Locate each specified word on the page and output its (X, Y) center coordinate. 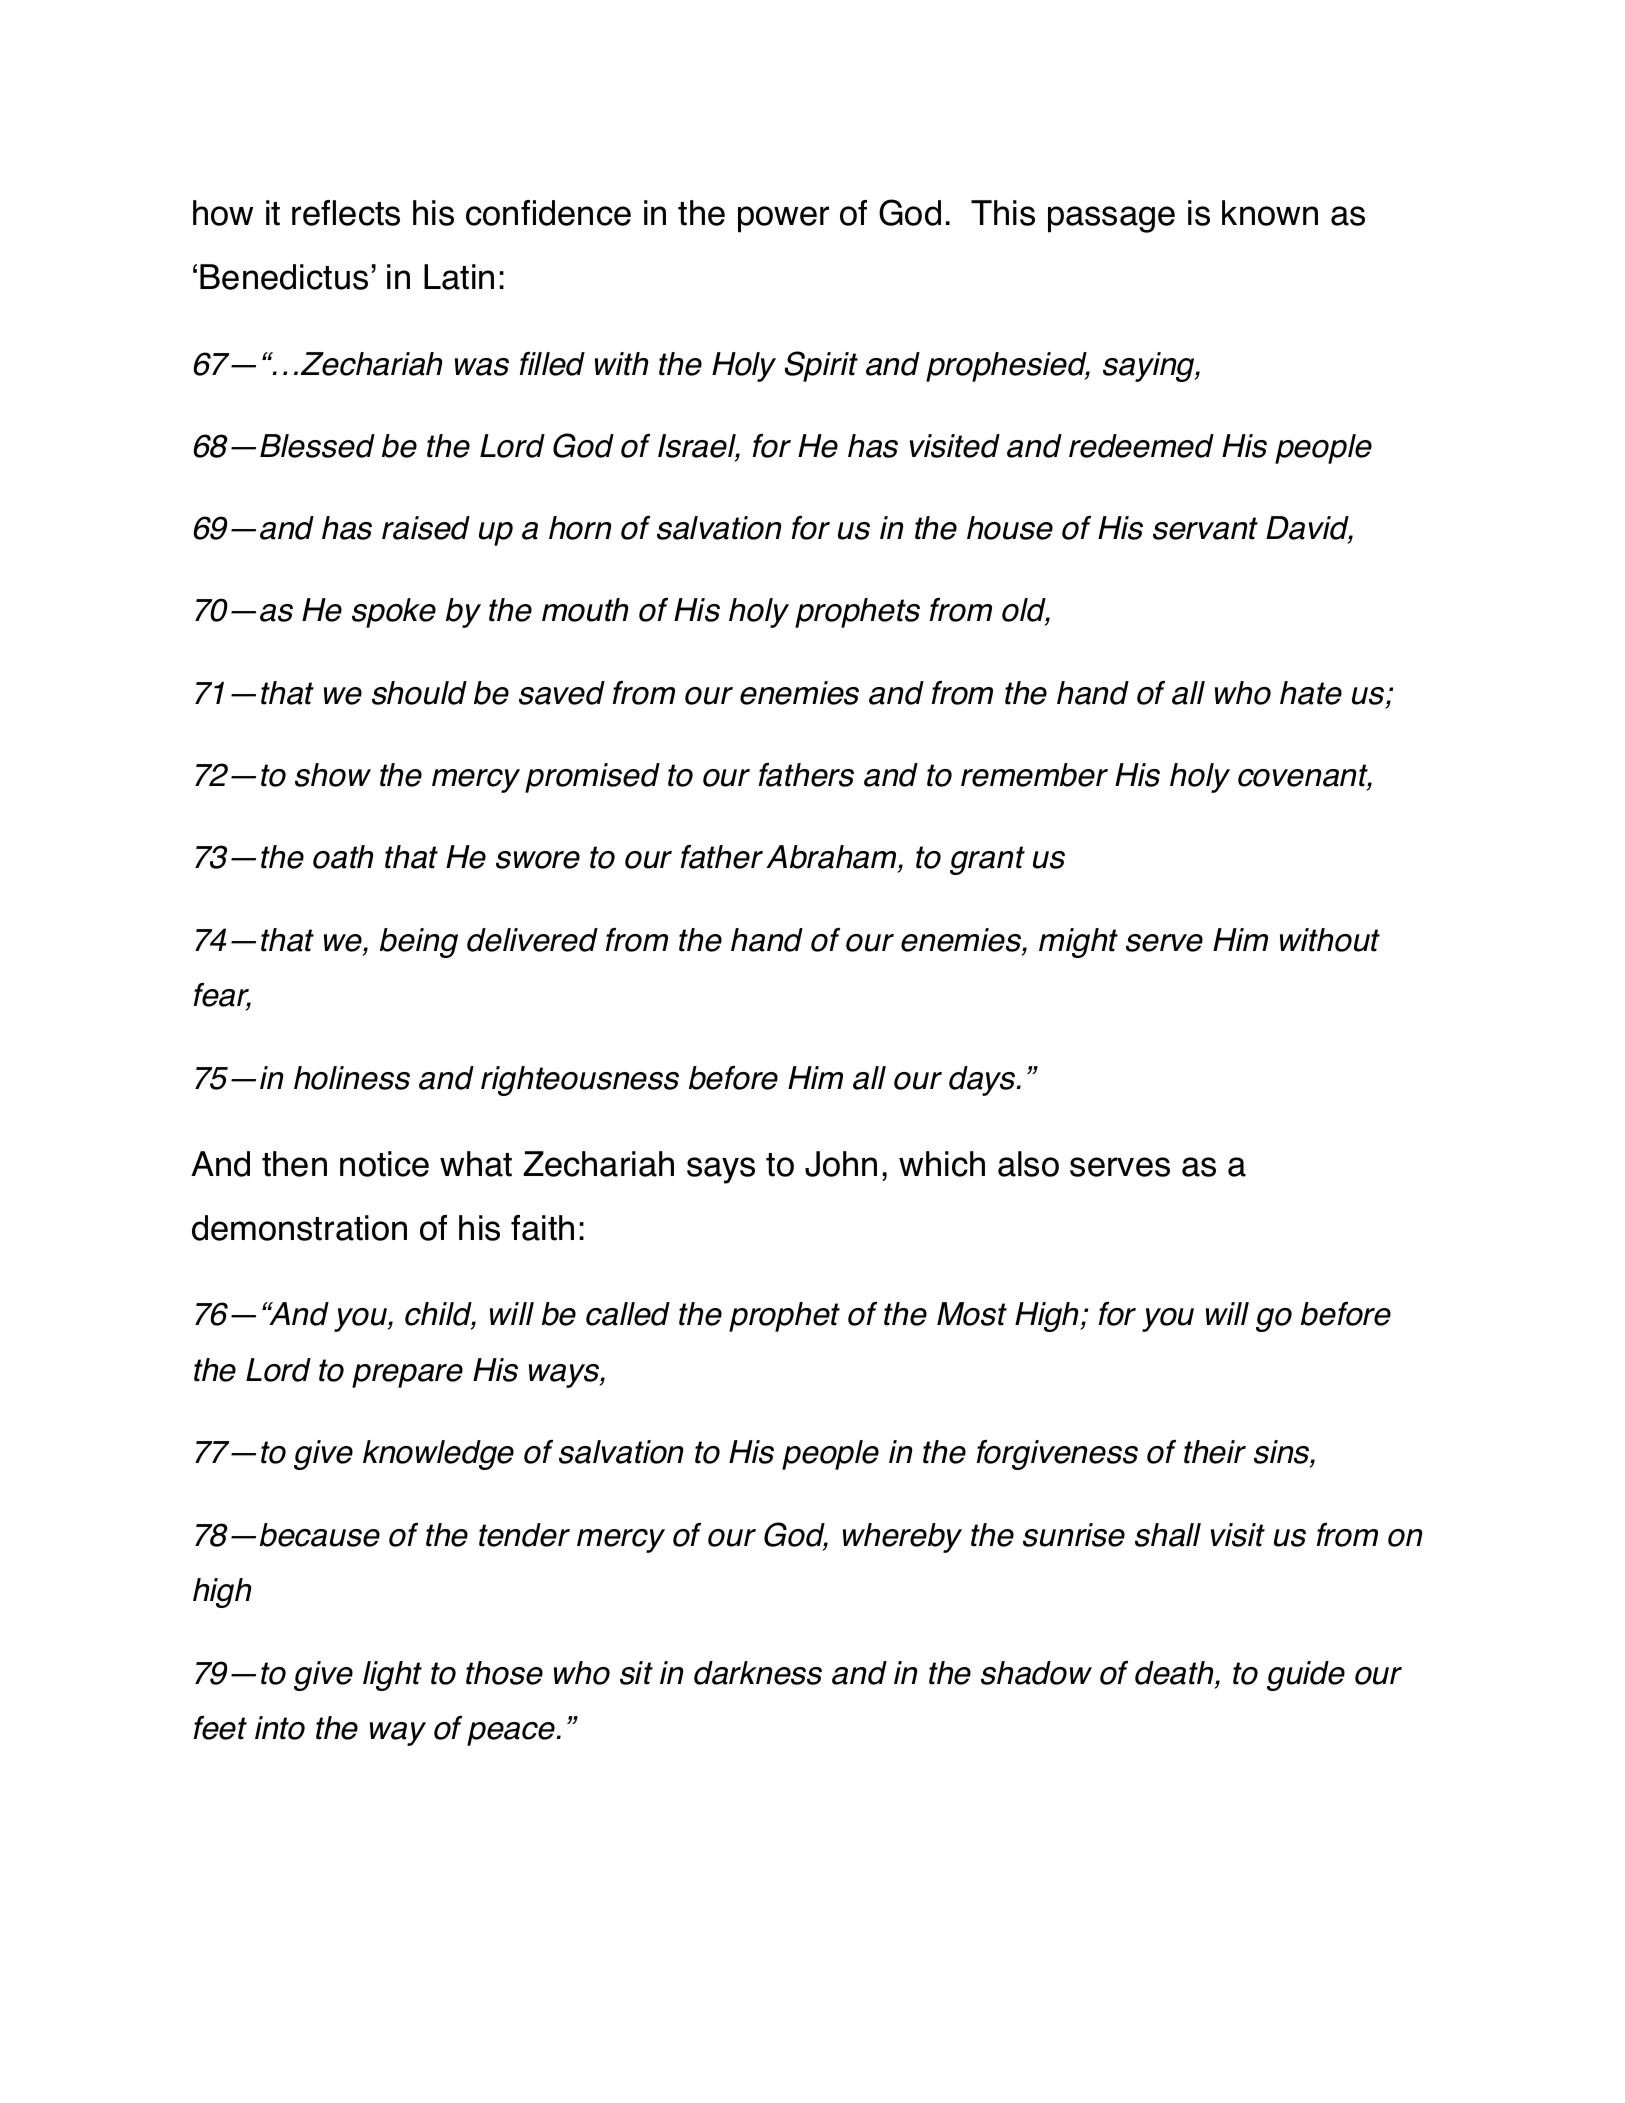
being (419, 943)
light (392, 1676)
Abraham (832, 858)
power (783, 219)
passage (1111, 219)
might (1078, 943)
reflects (346, 213)
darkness (758, 1673)
